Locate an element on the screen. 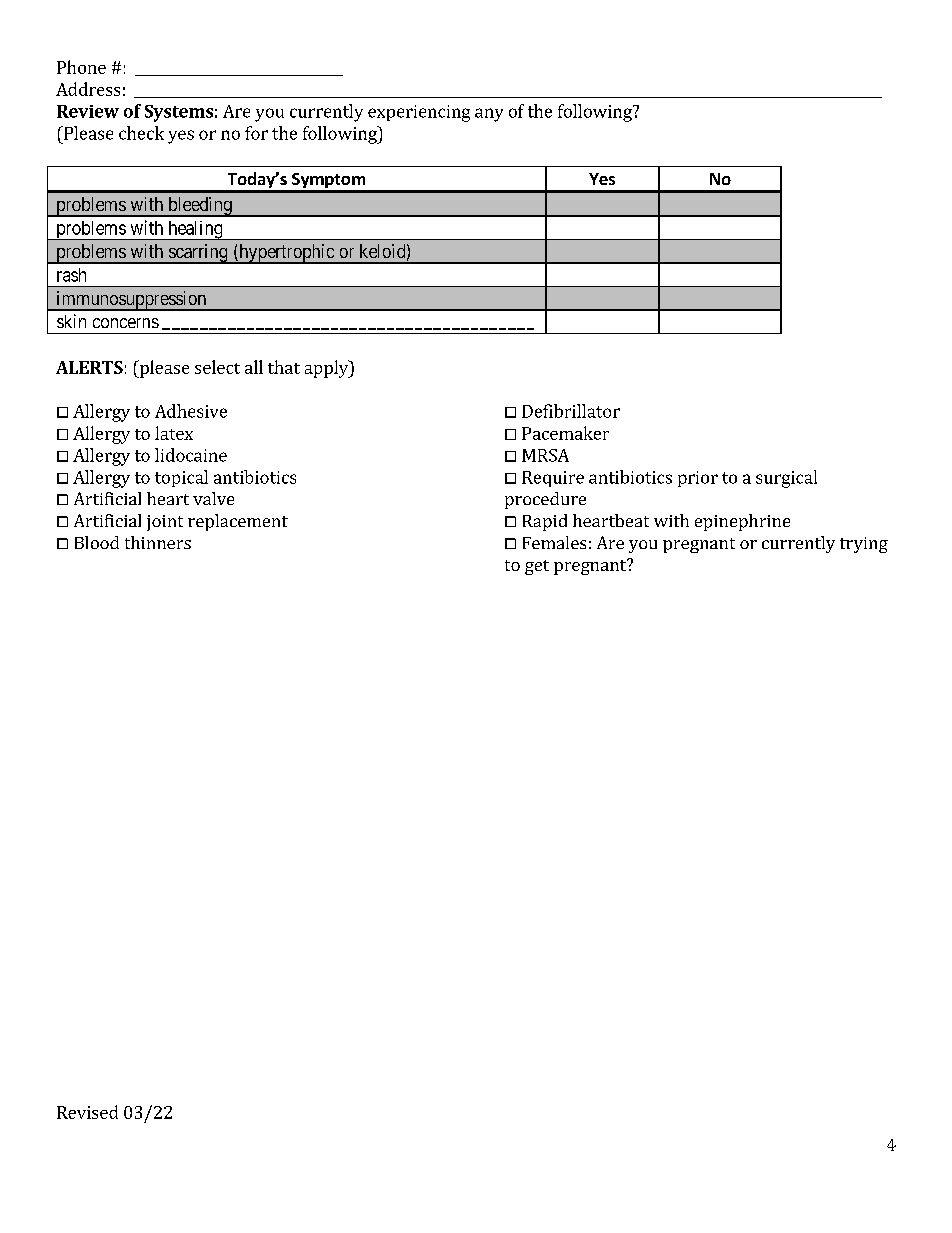  Blood is located at coordinates (97, 542).
